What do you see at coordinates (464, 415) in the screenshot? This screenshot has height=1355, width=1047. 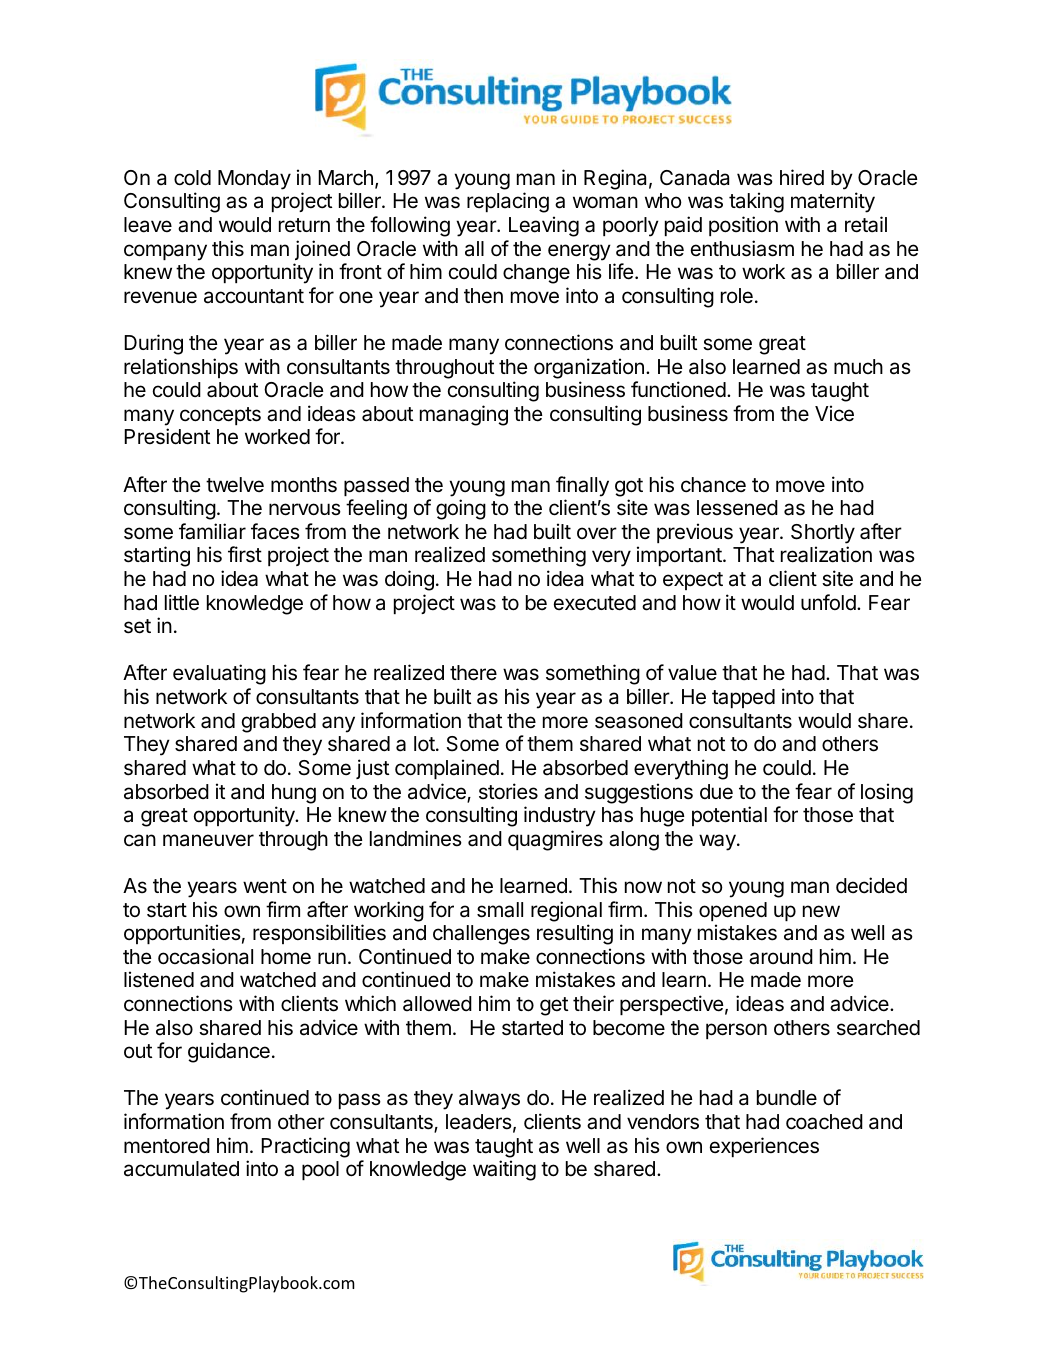 I see `managing` at bounding box center [464, 415].
